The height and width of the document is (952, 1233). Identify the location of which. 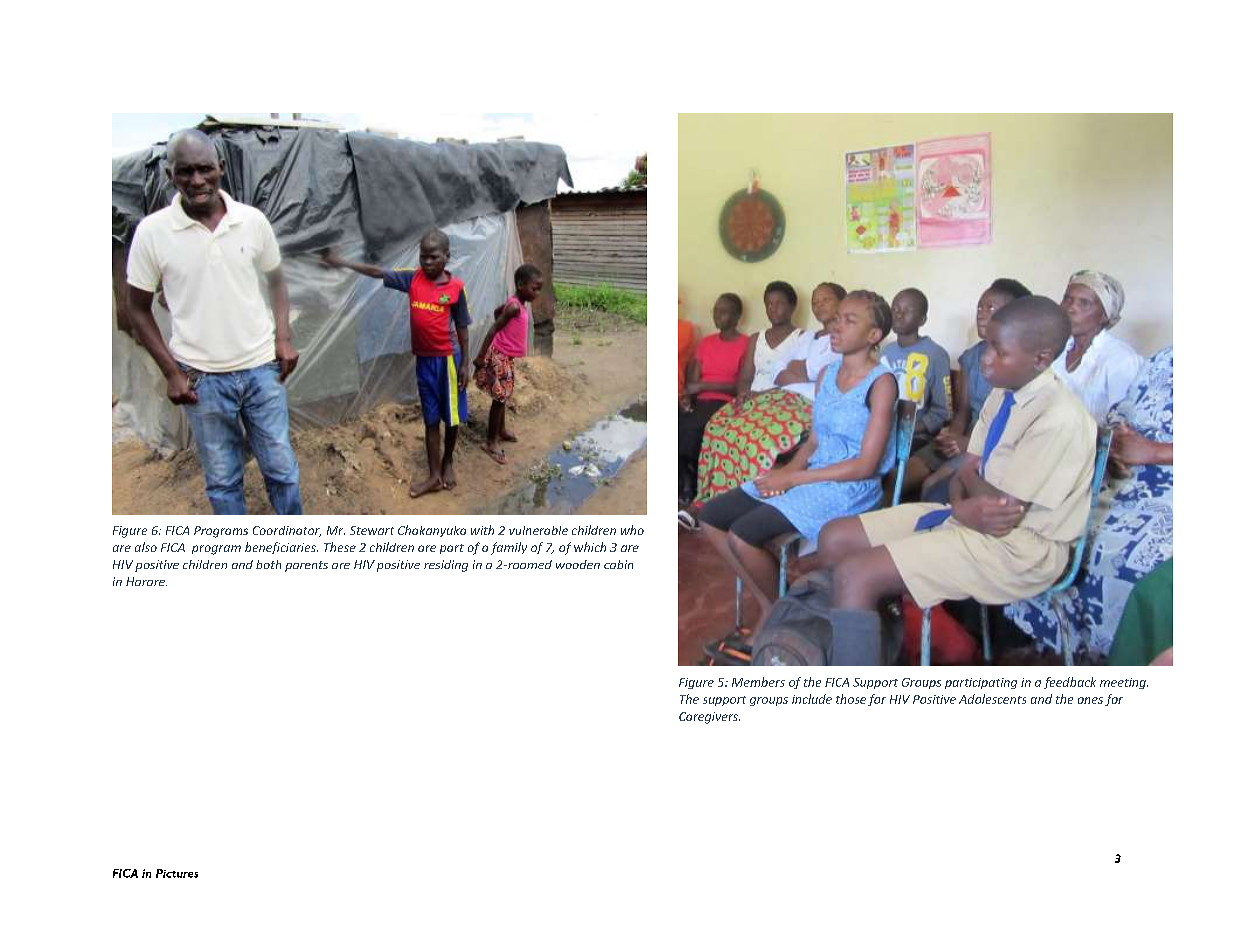
(590, 547).
